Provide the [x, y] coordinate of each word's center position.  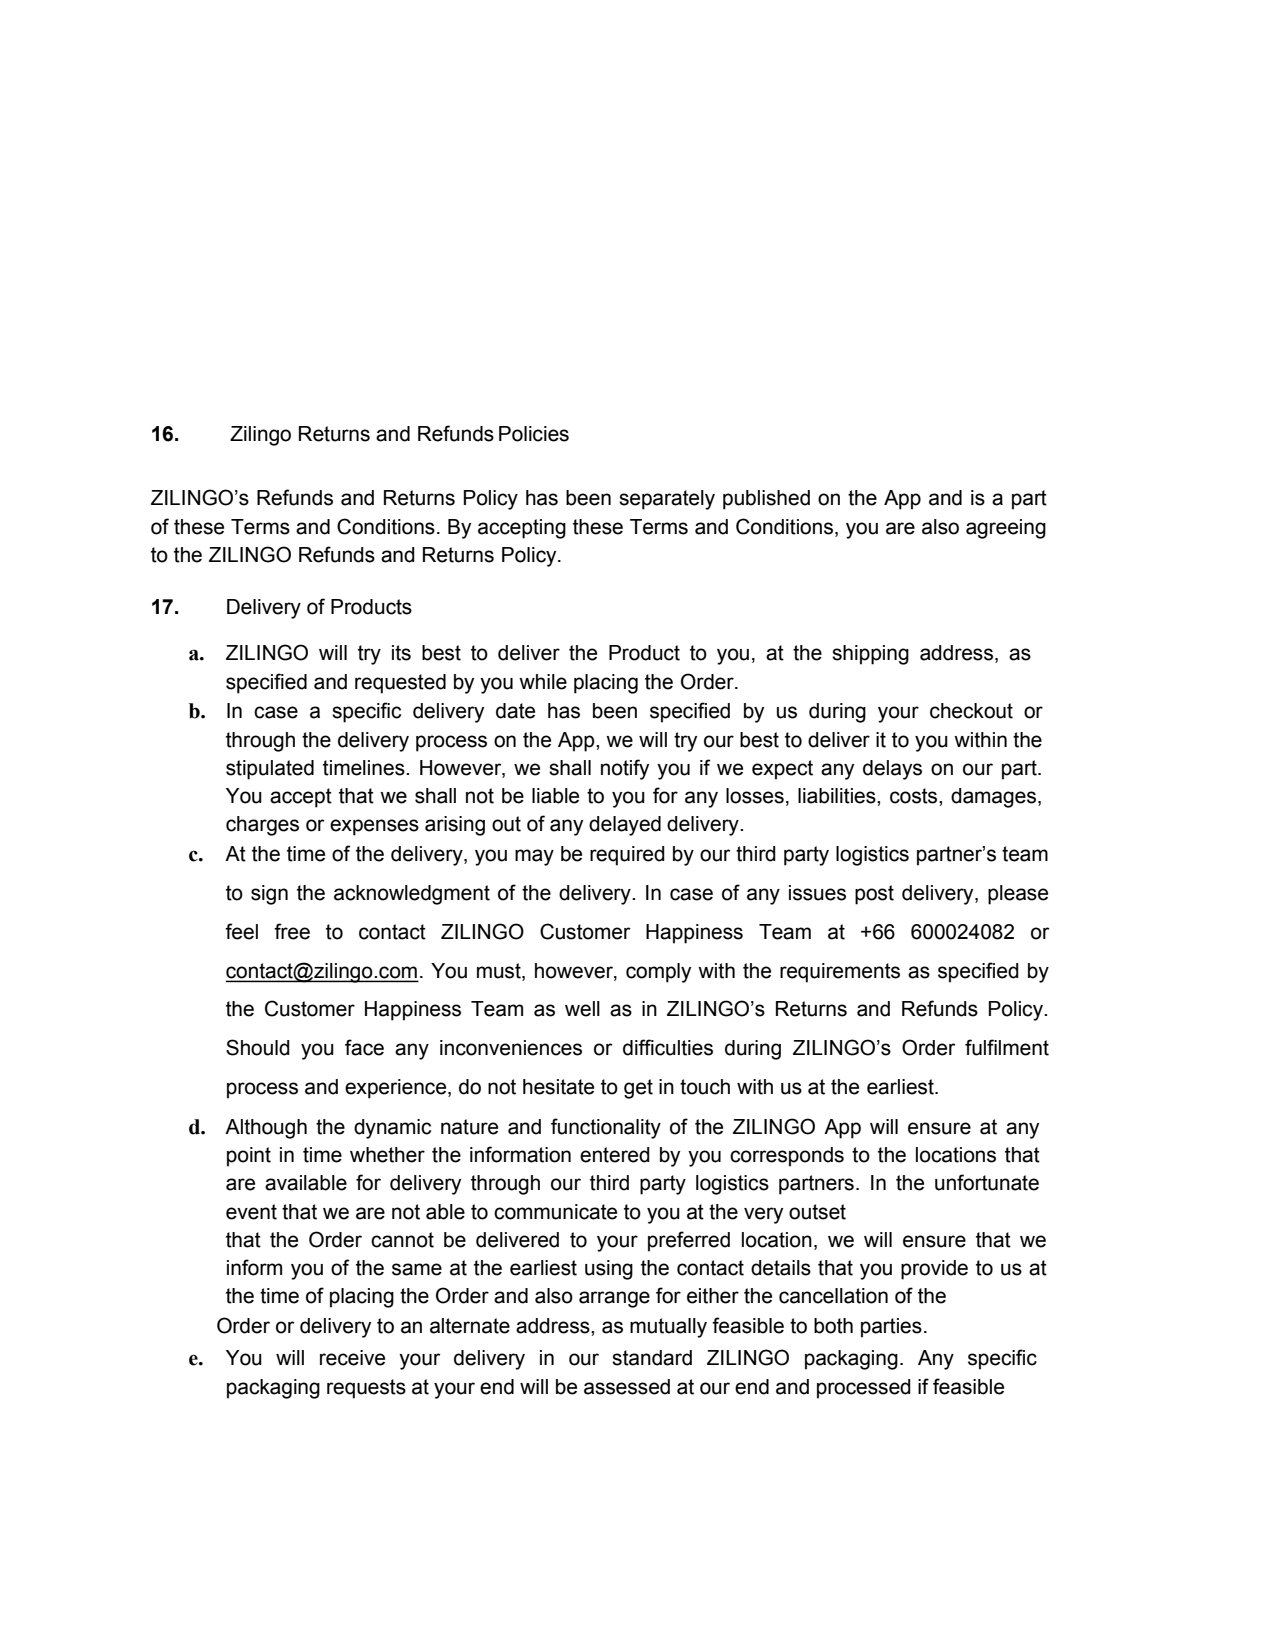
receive [352, 1358]
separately [667, 500]
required [627, 856]
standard [652, 1358]
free [292, 931]
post [874, 895]
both [833, 1326]
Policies [534, 434]
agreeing [1006, 529]
